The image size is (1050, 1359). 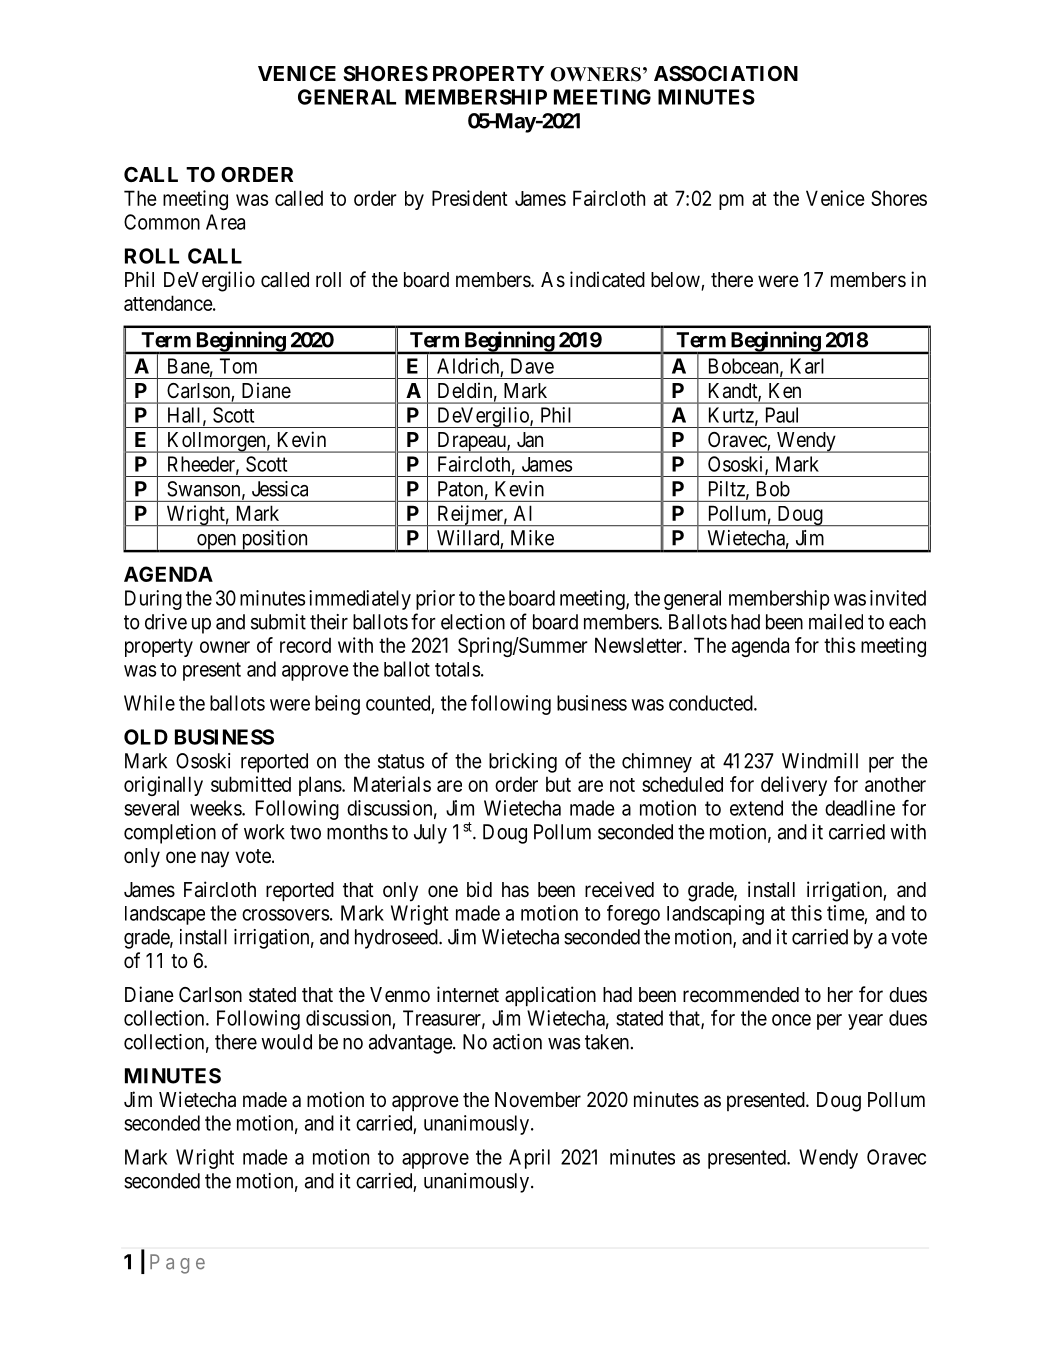 What do you see at coordinates (532, 366) in the screenshot?
I see `Dave` at bounding box center [532, 366].
